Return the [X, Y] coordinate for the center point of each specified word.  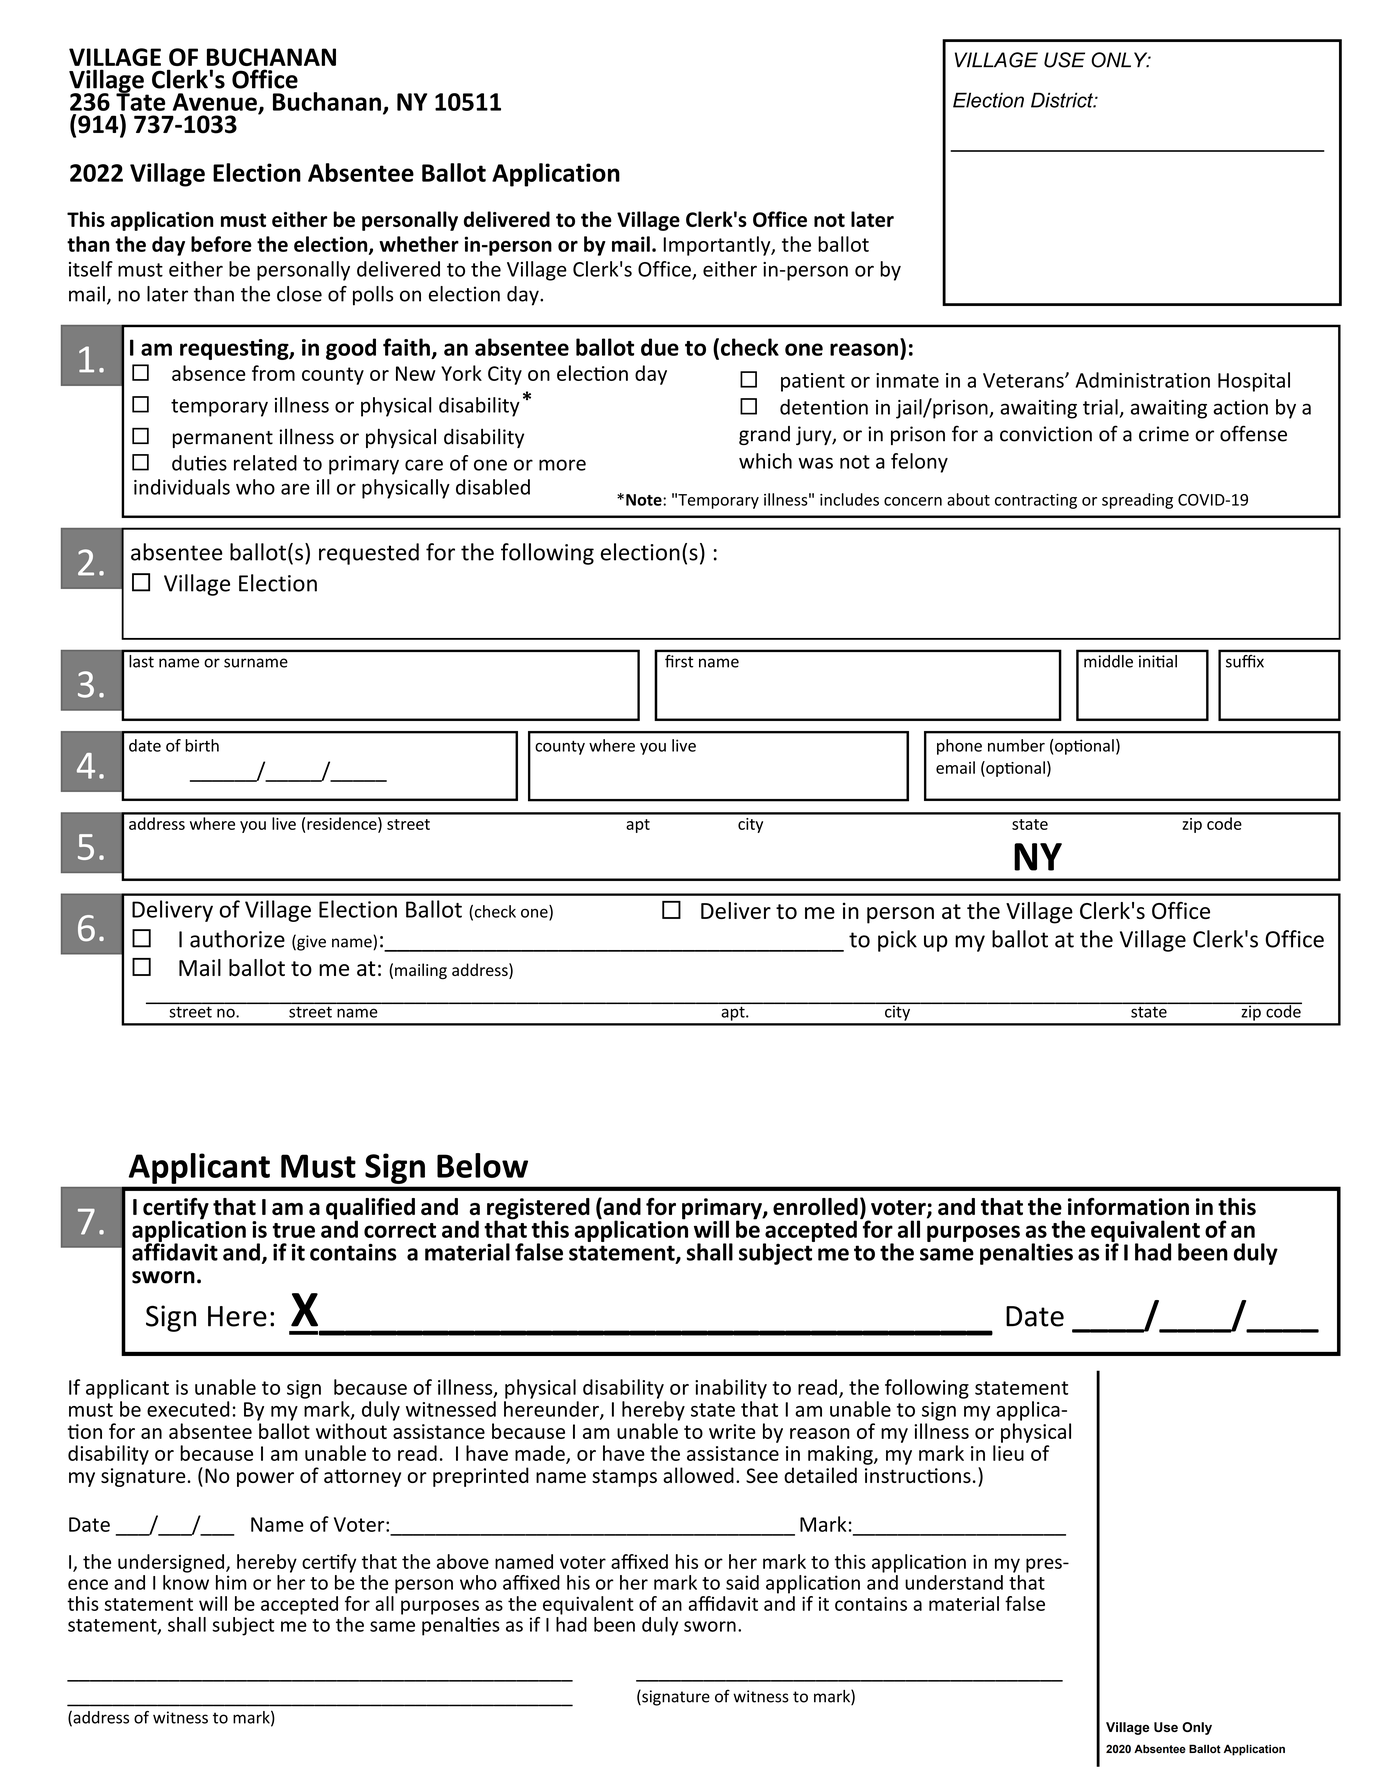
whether [419, 244]
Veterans [1024, 380]
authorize [237, 939]
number [1016, 745]
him [231, 1582]
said [742, 1582]
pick [897, 941]
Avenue [214, 102]
